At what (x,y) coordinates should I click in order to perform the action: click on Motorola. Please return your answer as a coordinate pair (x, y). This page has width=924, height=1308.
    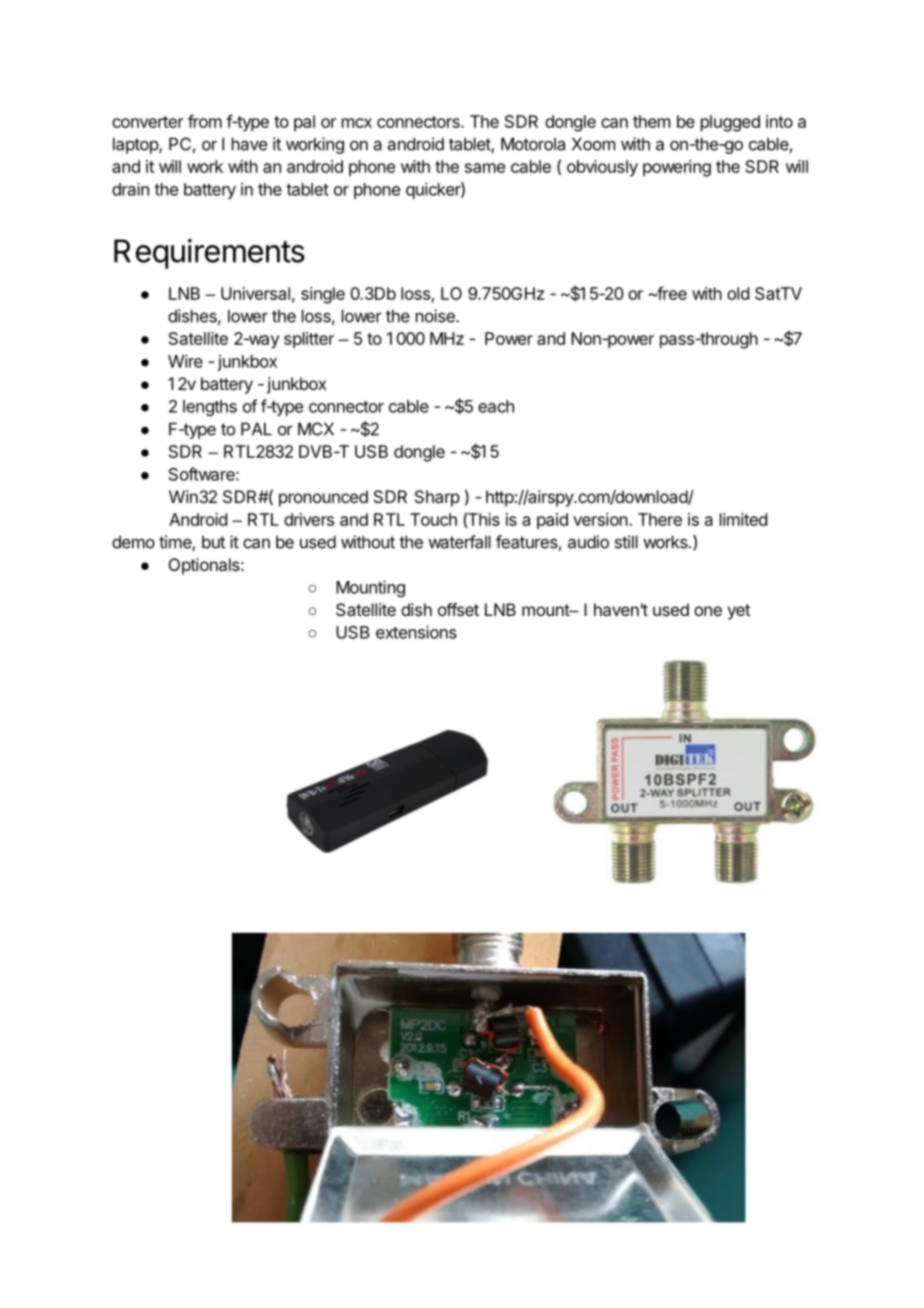
    Looking at the image, I should click on (533, 144).
